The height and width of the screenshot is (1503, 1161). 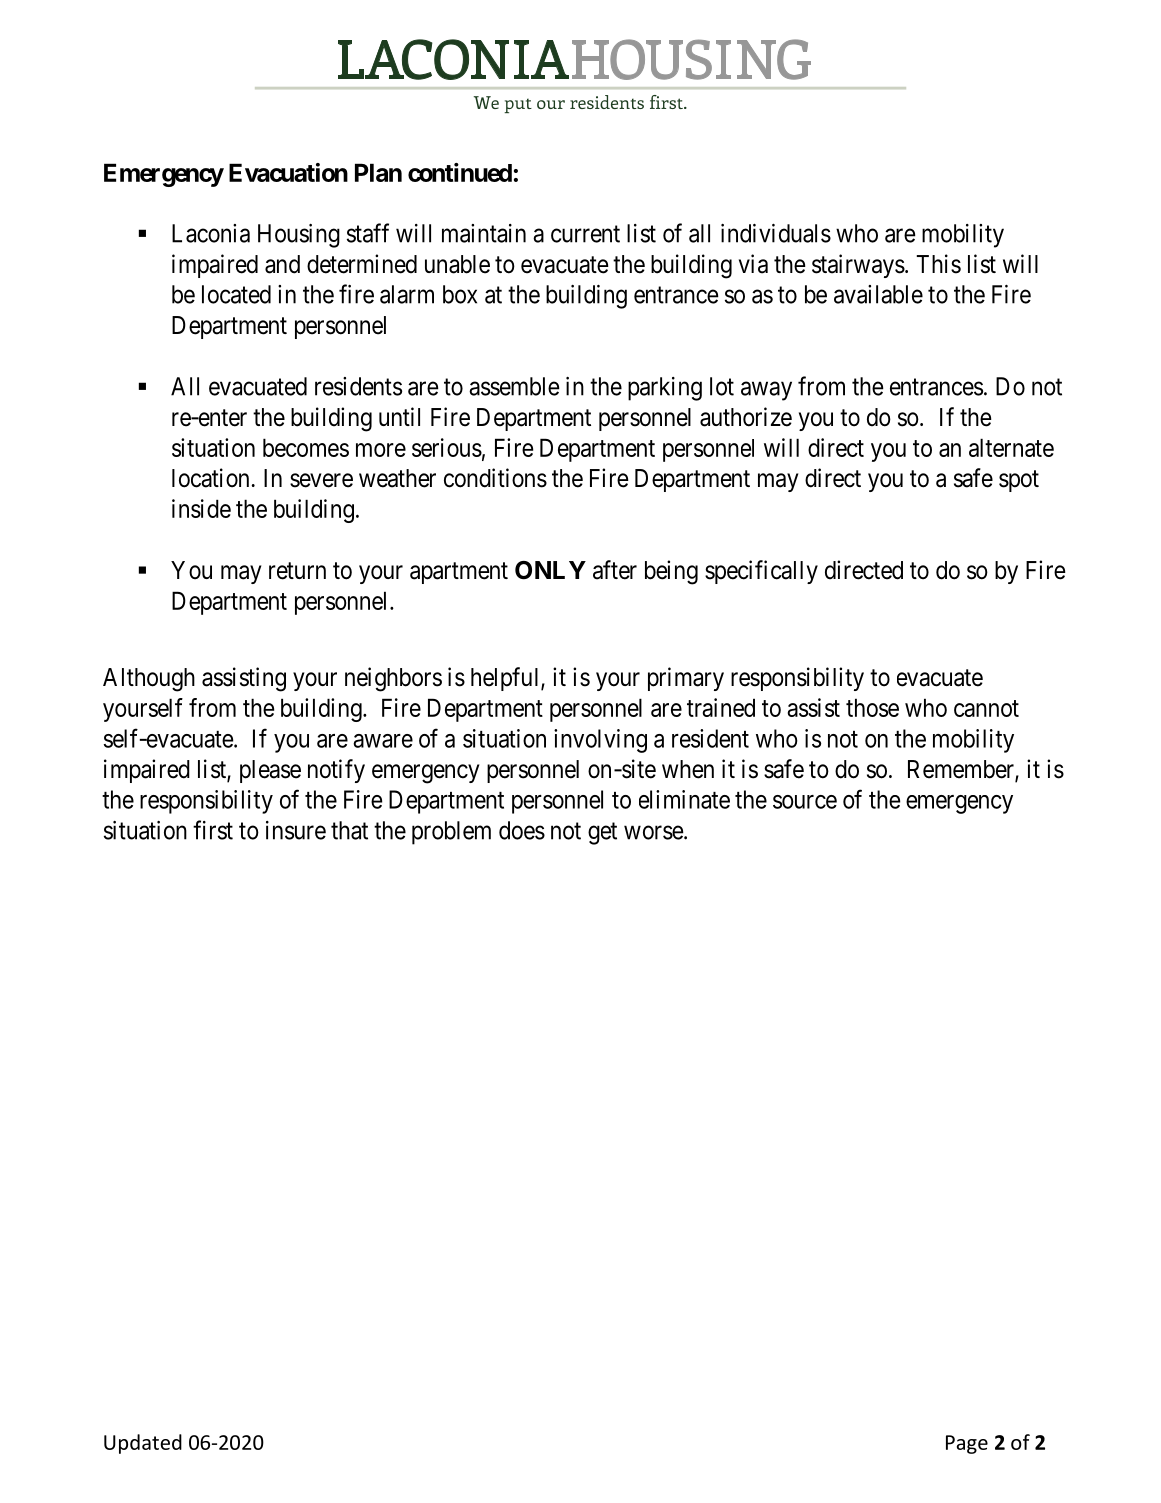 I want to click on first, so click(x=213, y=830).
